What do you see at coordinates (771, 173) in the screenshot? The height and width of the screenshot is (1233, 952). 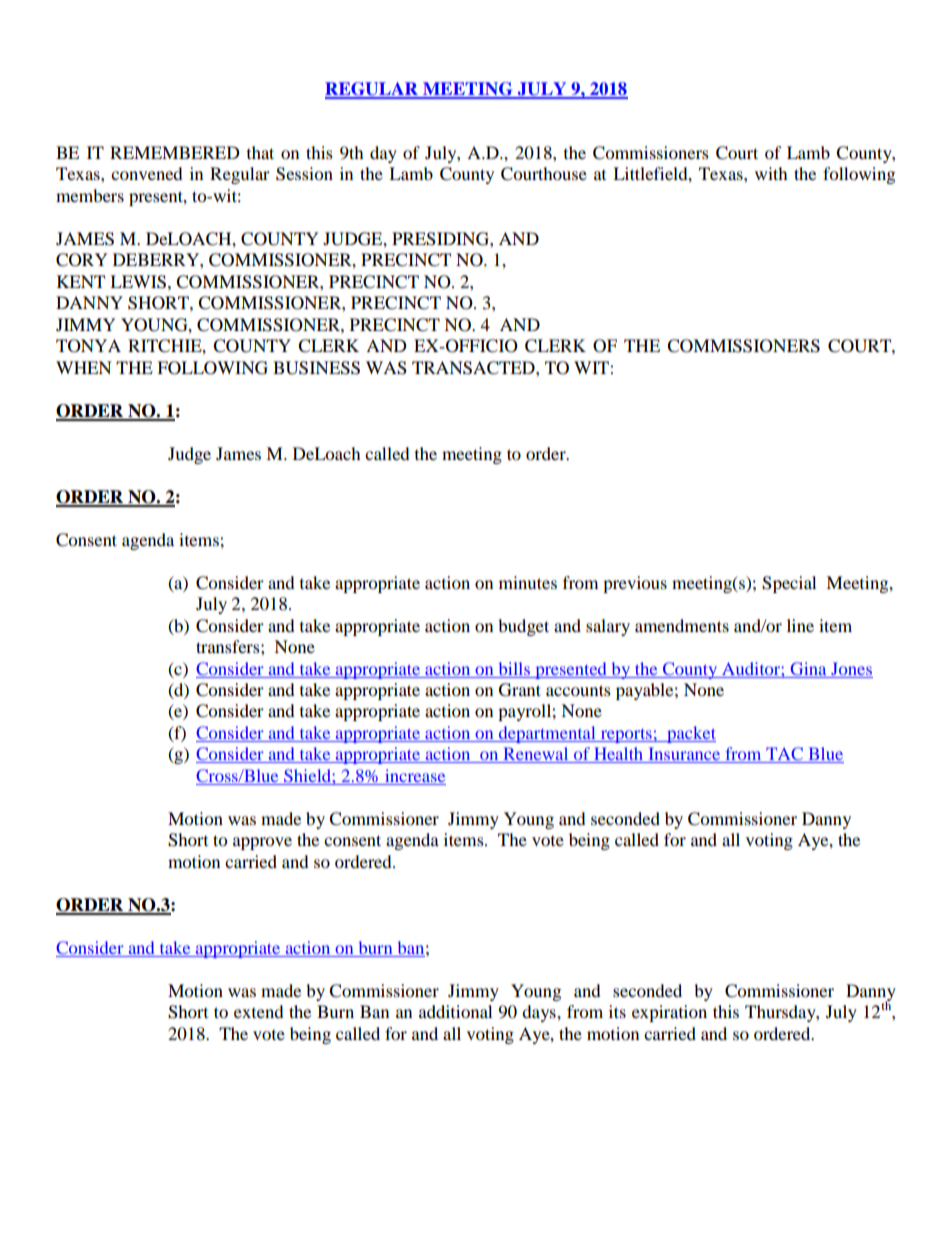 I see `with` at bounding box center [771, 173].
